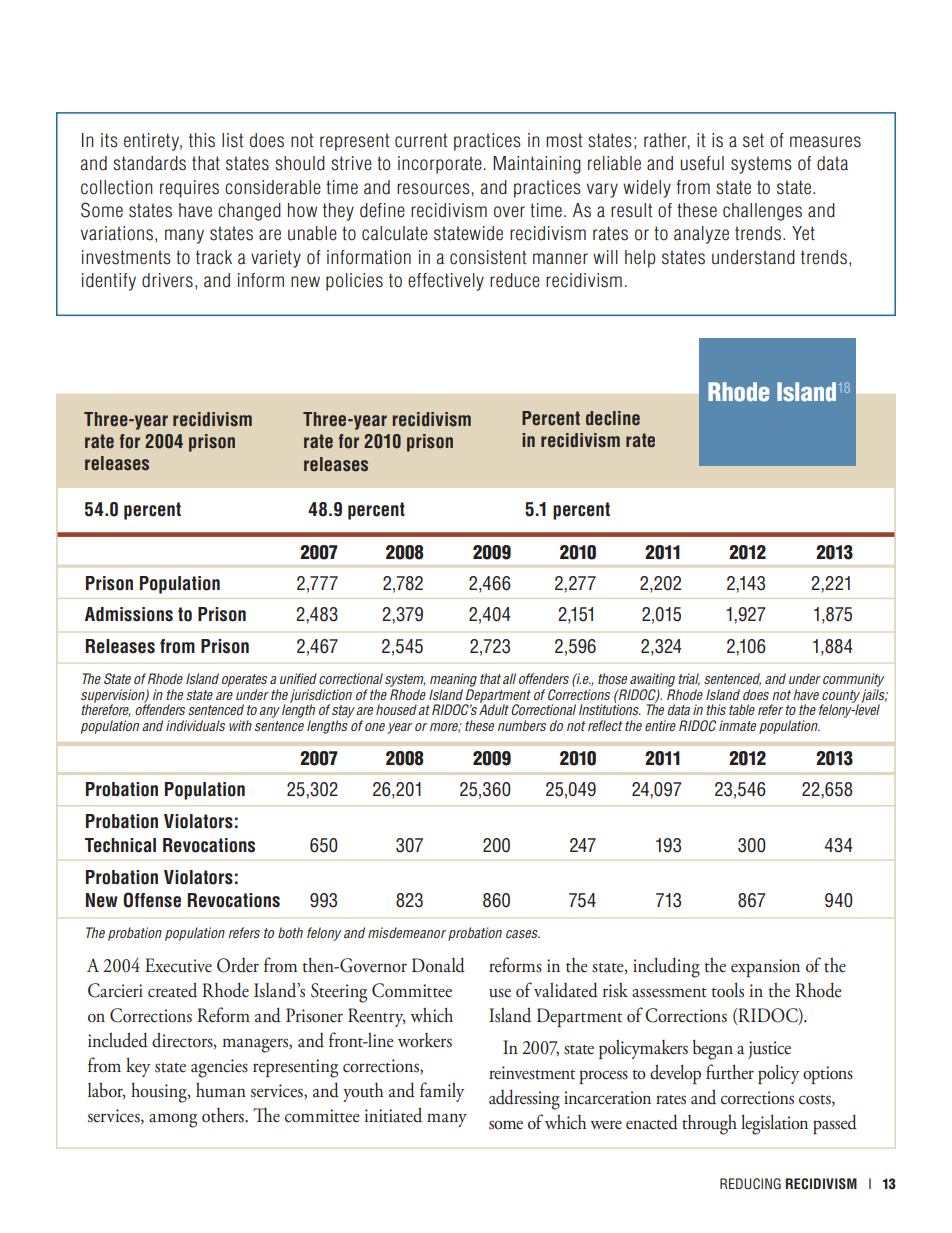 Image resolution: width=952 pixels, height=1233 pixels. What do you see at coordinates (453, 680) in the image?
I see `meaning` at bounding box center [453, 680].
